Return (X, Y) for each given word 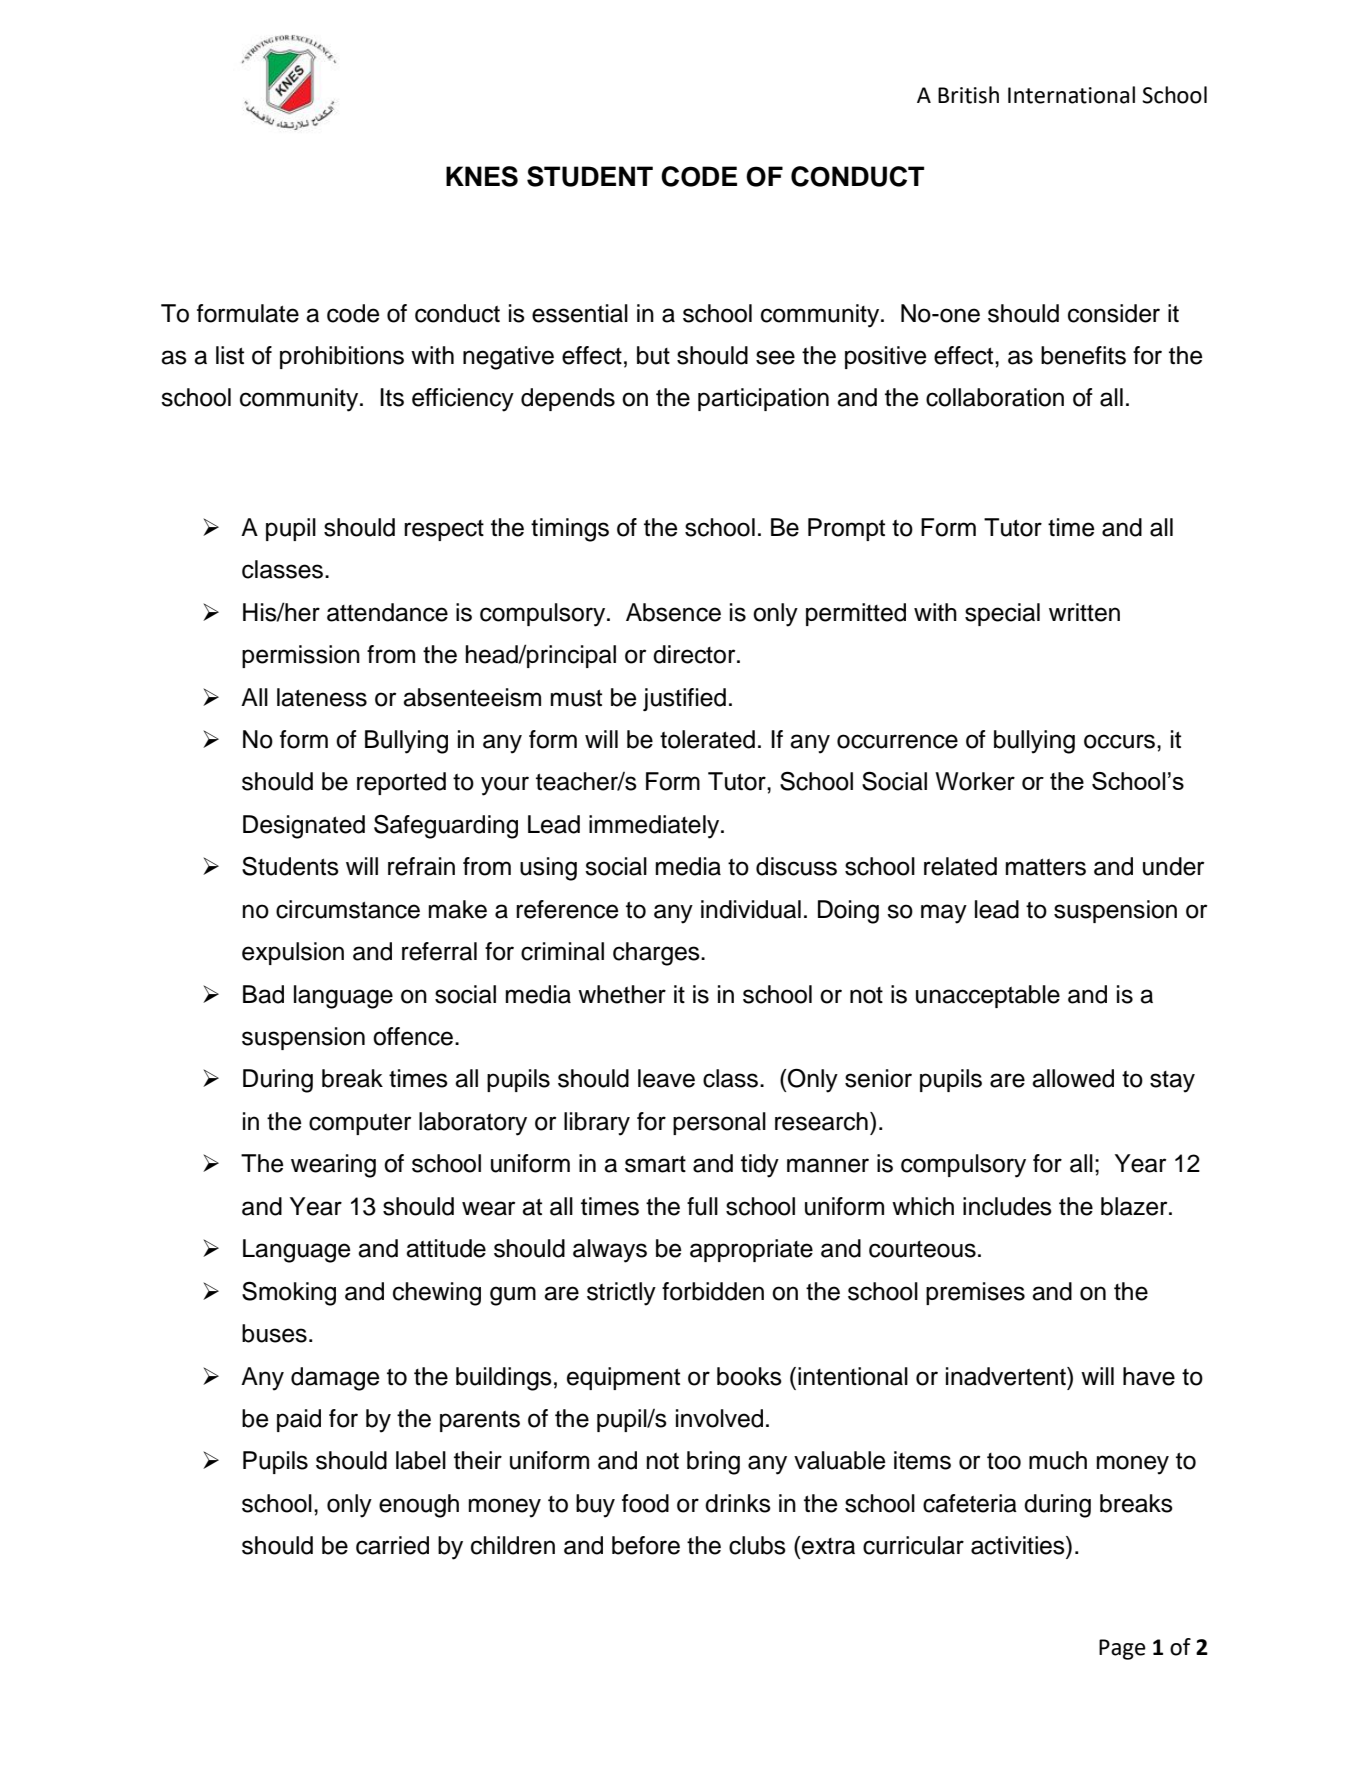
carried (392, 1545)
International (1071, 95)
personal (719, 1123)
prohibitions (342, 357)
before (646, 1545)
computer (360, 1124)
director (695, 654)
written (1084, 612)
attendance (387, 612)
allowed (1073, 1078)
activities (1019, 1545)
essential (580, 313)
